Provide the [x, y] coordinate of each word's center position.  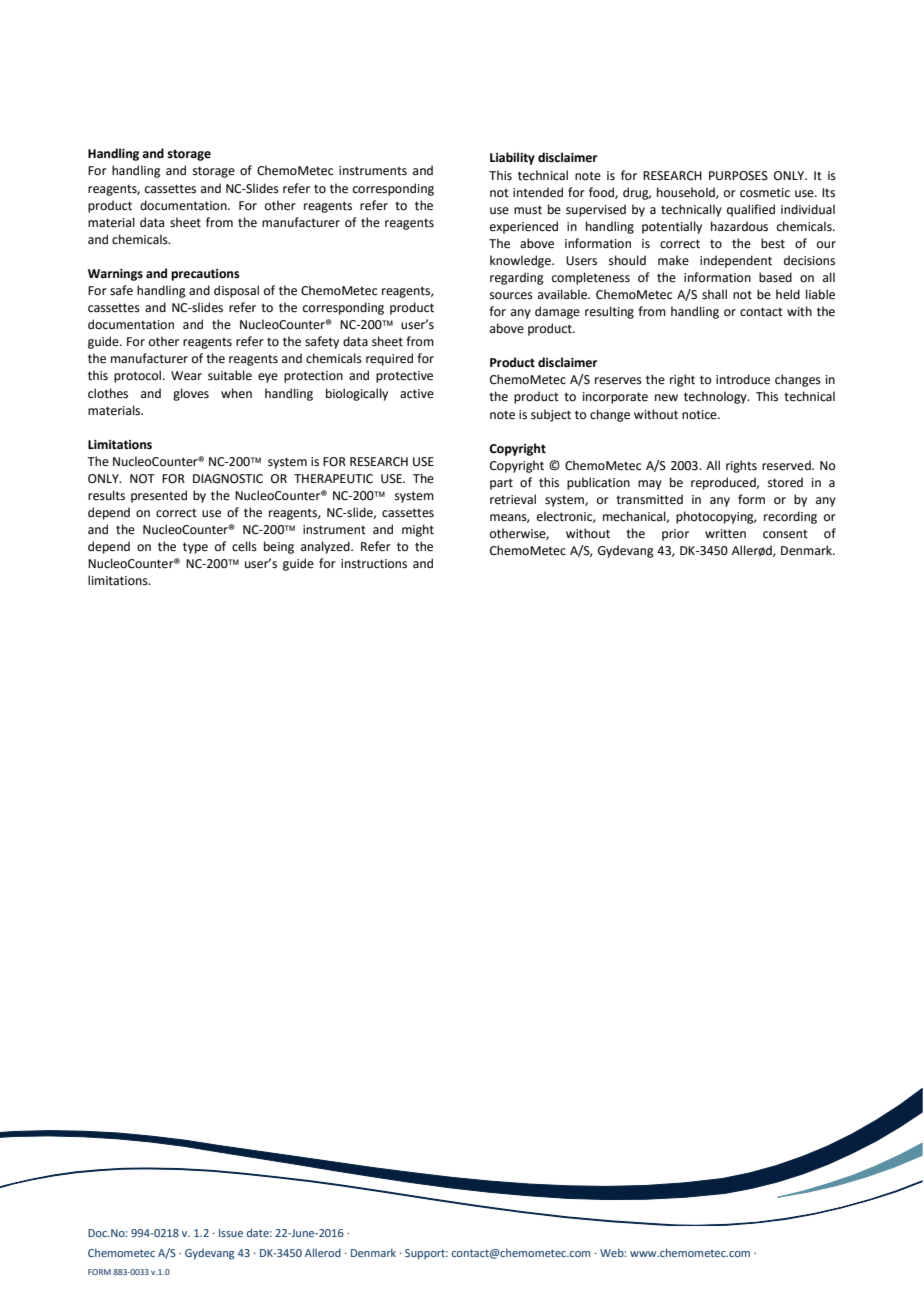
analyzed [326, 547]
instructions [374, 564]
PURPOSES [738, 176]
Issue [231, 1233]
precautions [205, 275]
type [195, 548]
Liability [512, 158]
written [725, 534]
